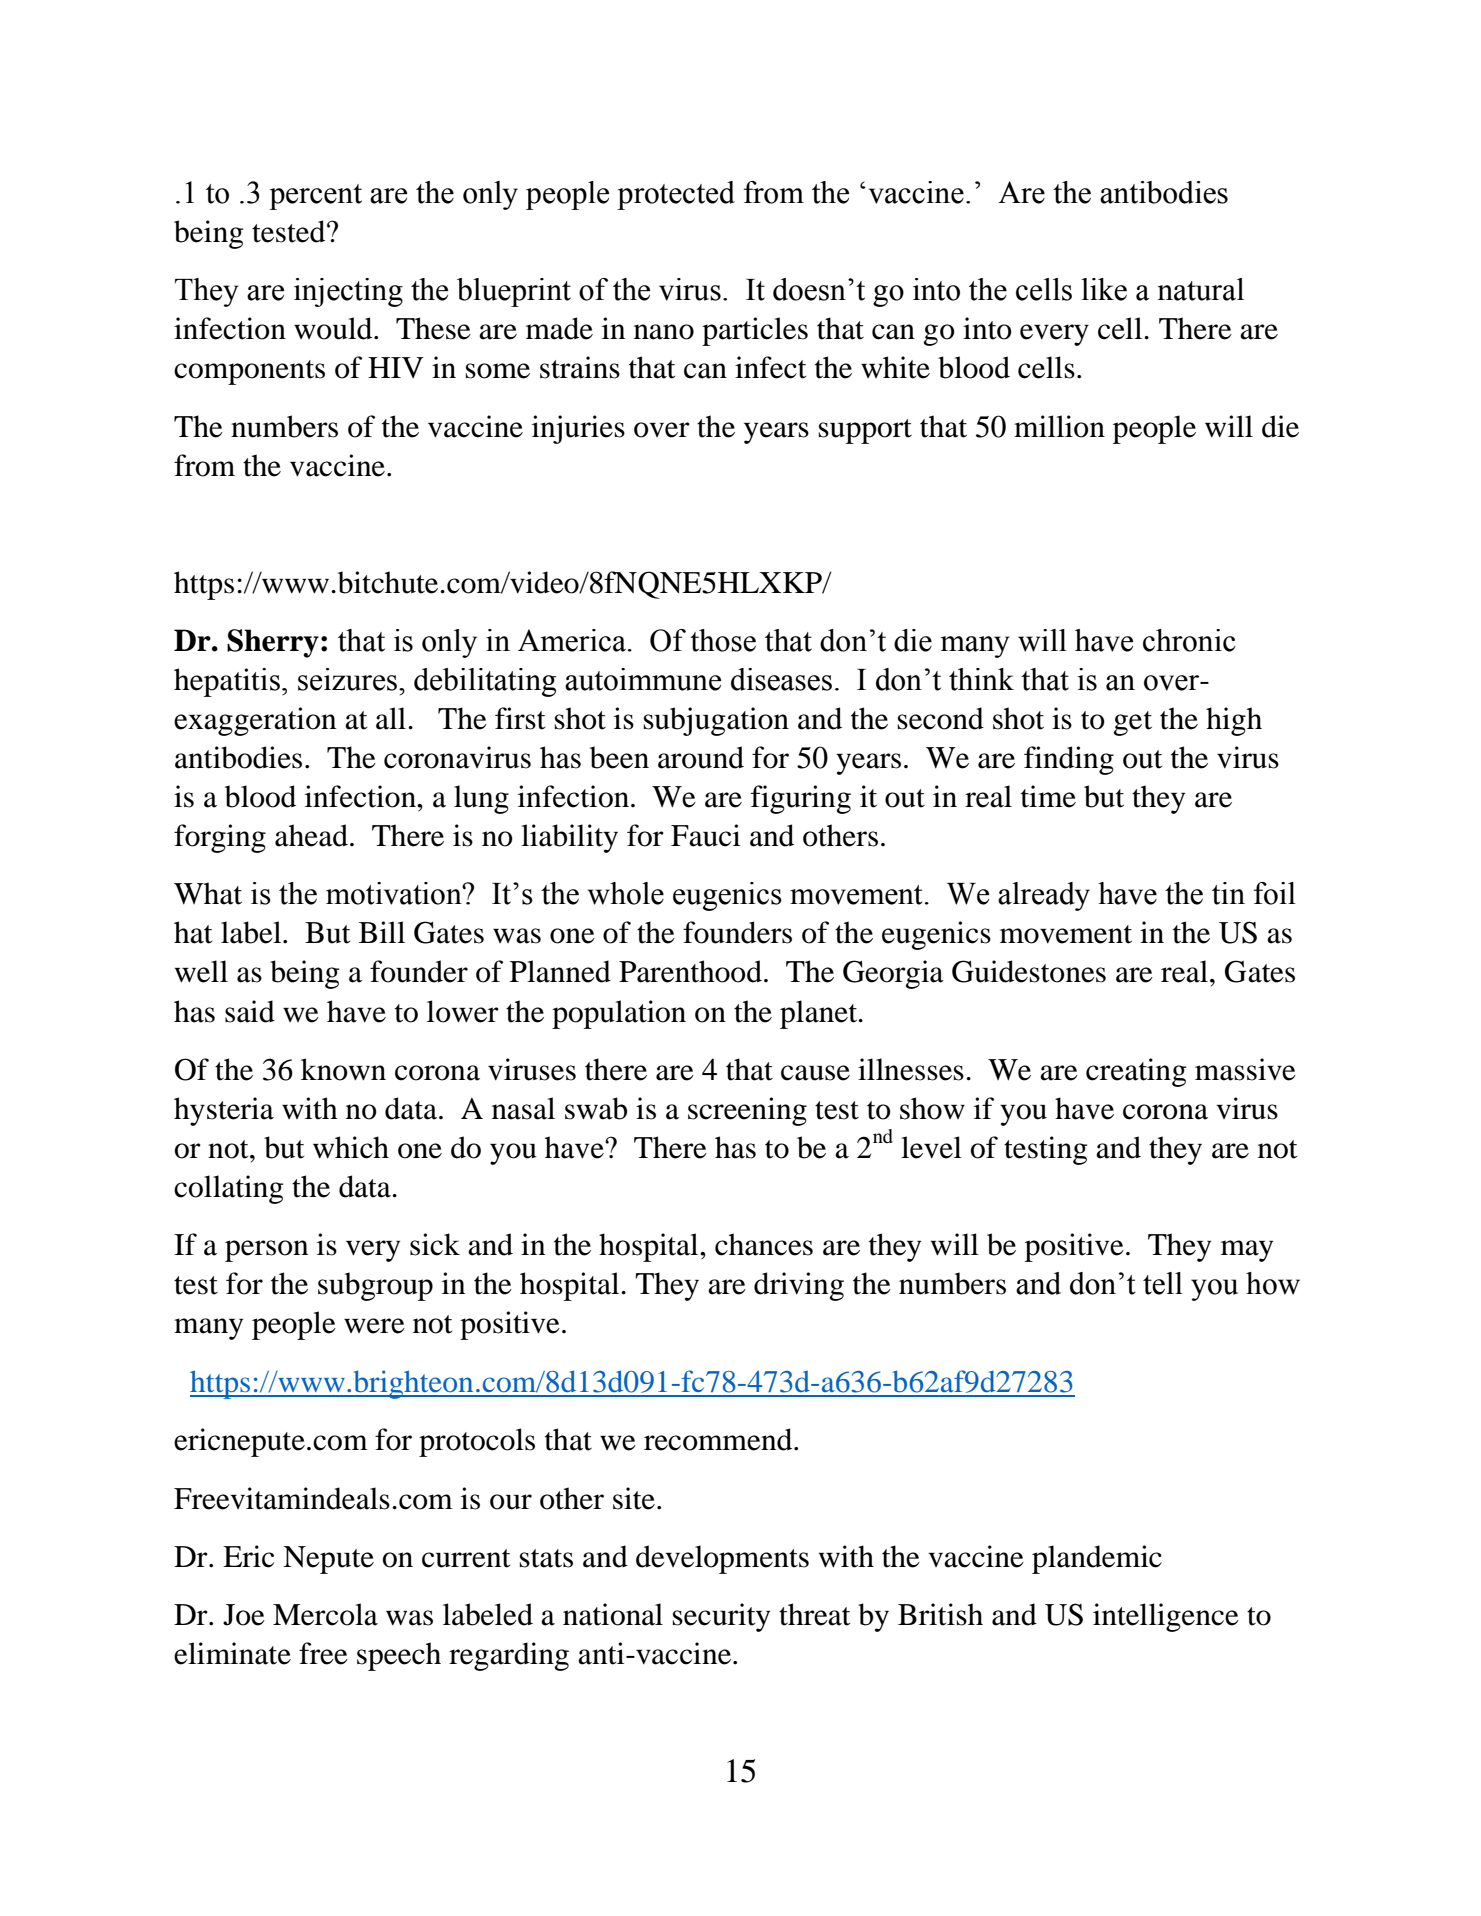  Describe the element at coordinates (721, 1617) in the screenshot. I see `security` at that location.
